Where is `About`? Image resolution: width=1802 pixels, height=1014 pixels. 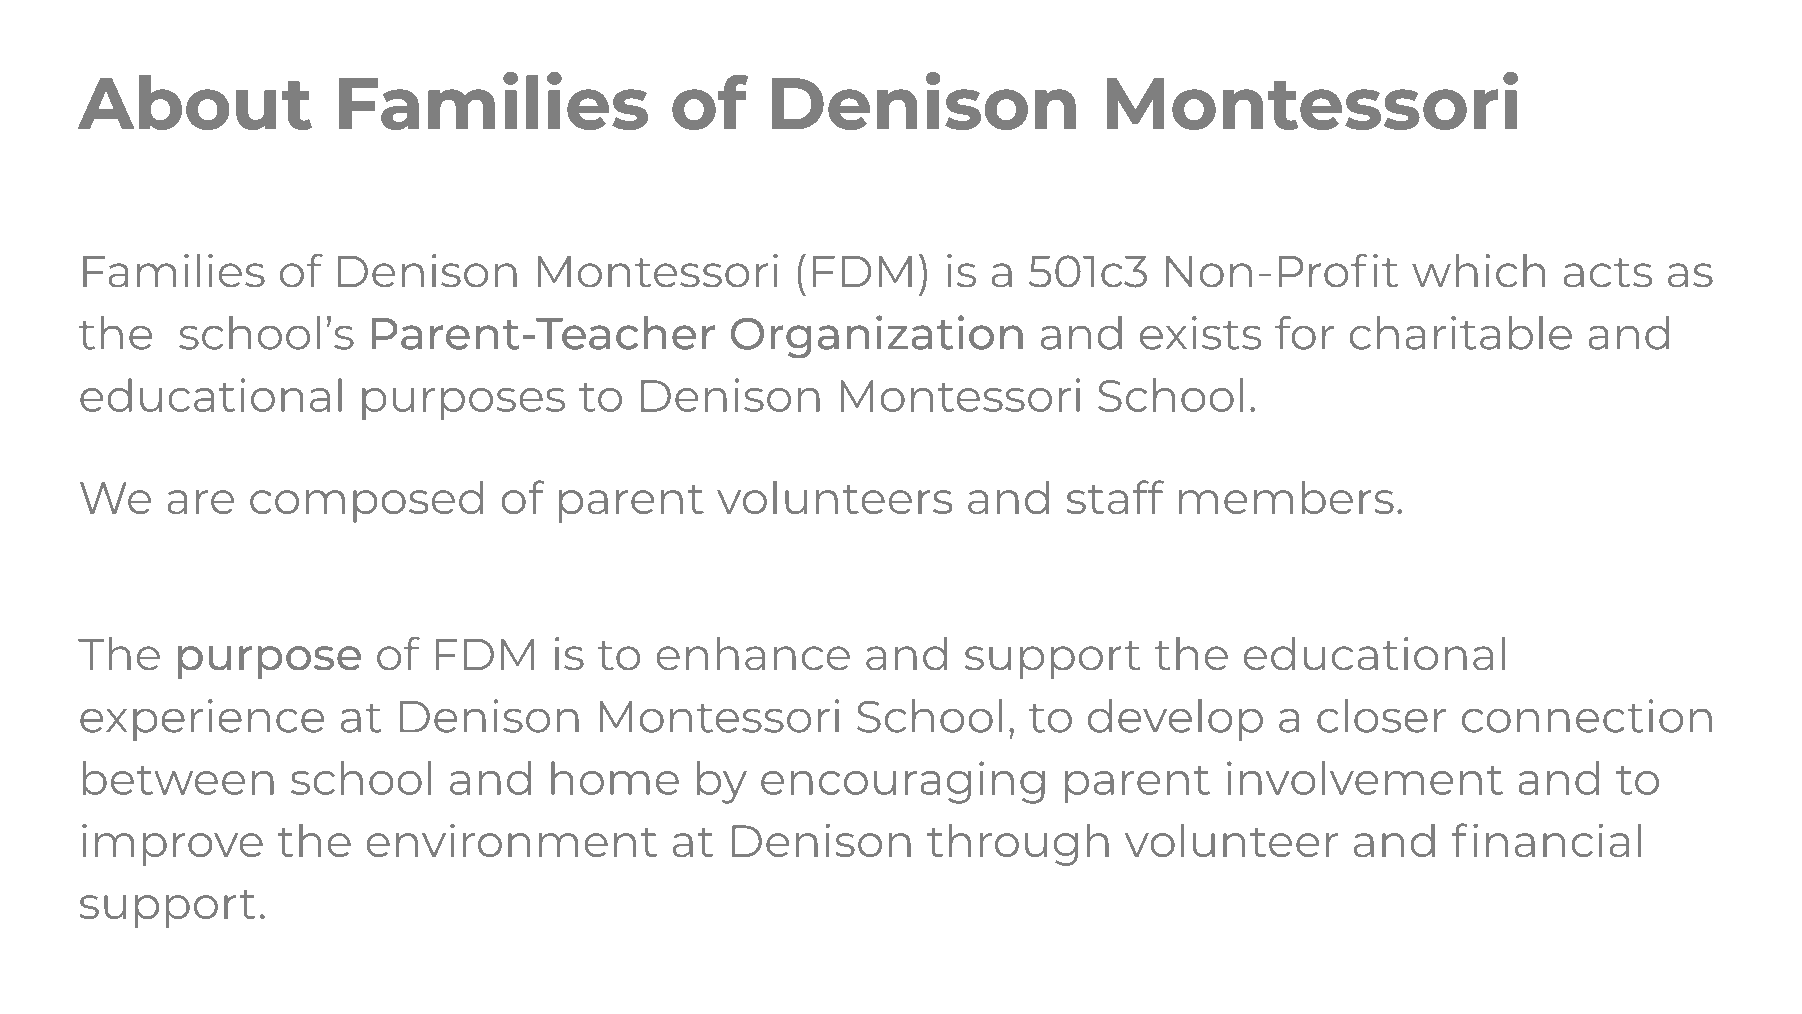 About is located at coordinates (195, 102).
